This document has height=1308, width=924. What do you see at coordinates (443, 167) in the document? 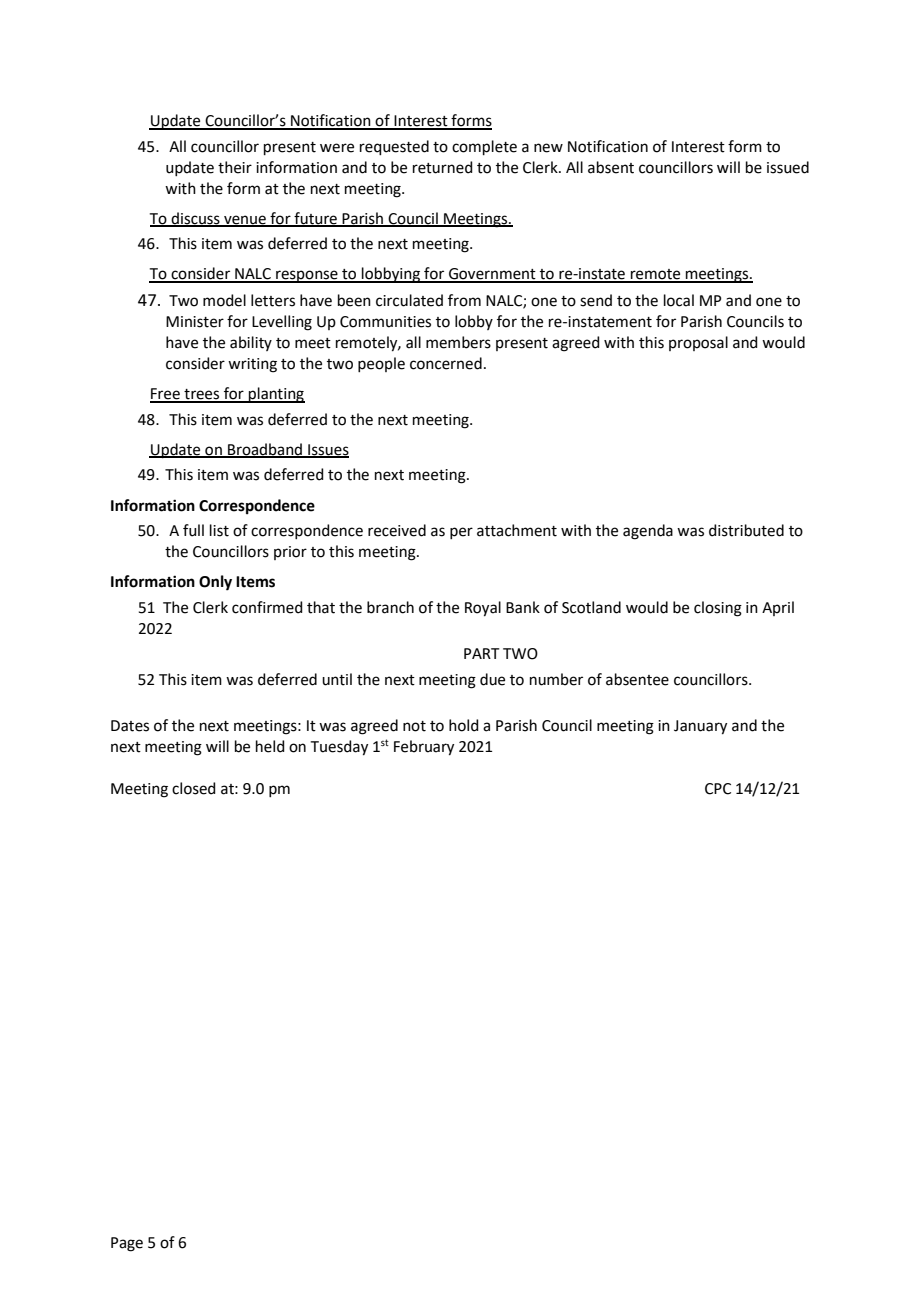
I see `returned` at bounding box center [443, 167].
